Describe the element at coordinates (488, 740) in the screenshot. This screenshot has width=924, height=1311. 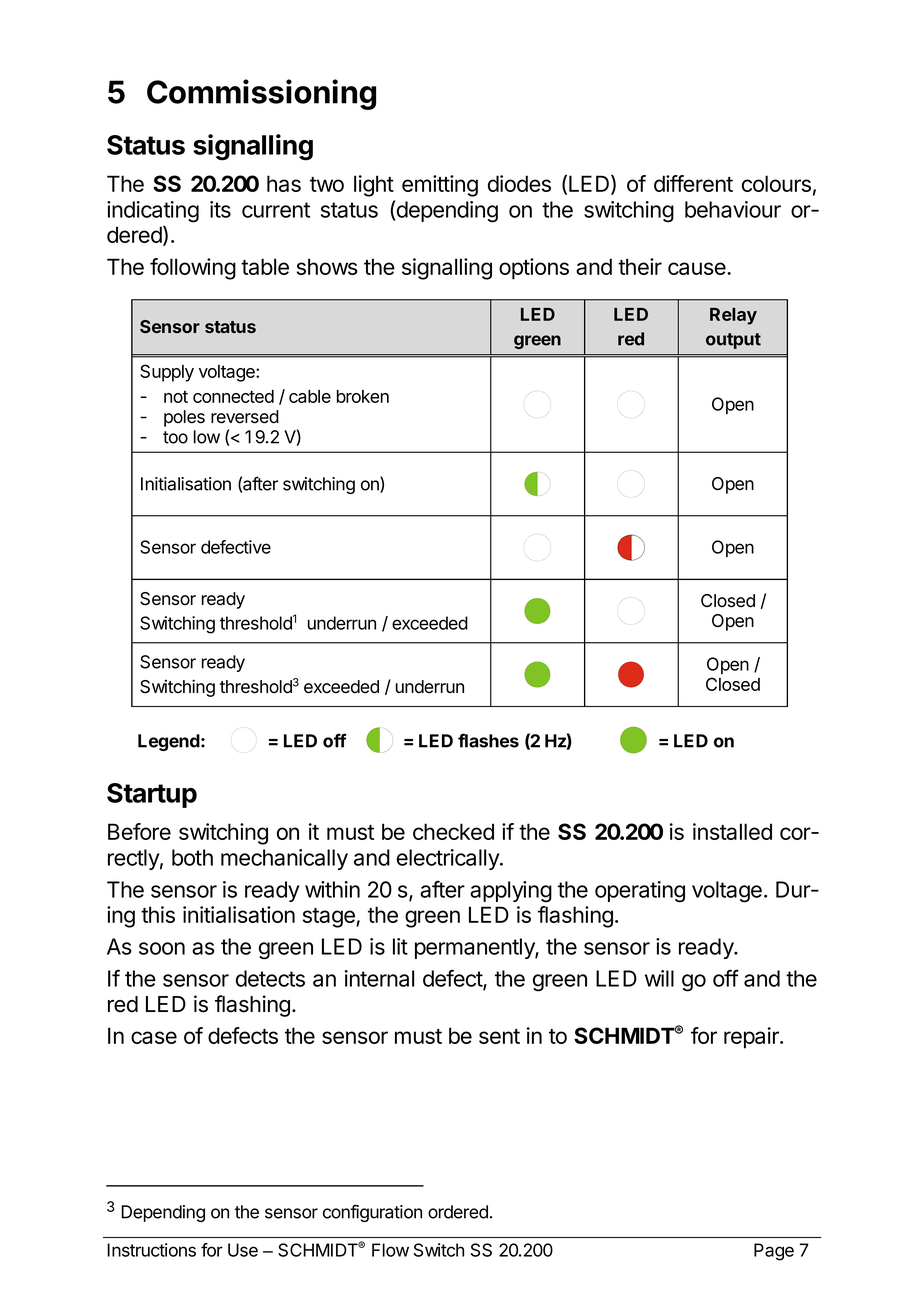
I see `flashes` at that location.
